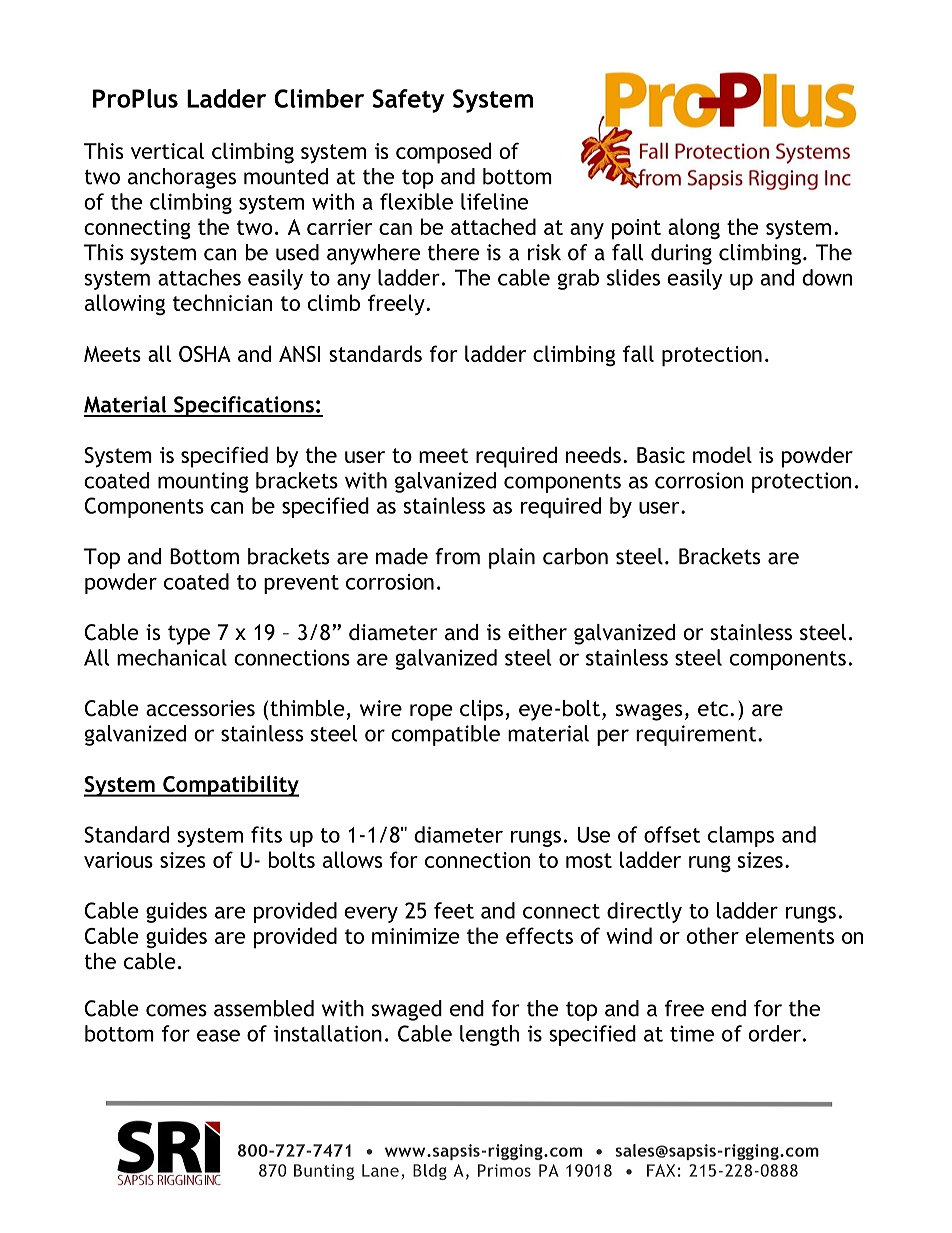  I want to click on composed, so click(443, 153).
